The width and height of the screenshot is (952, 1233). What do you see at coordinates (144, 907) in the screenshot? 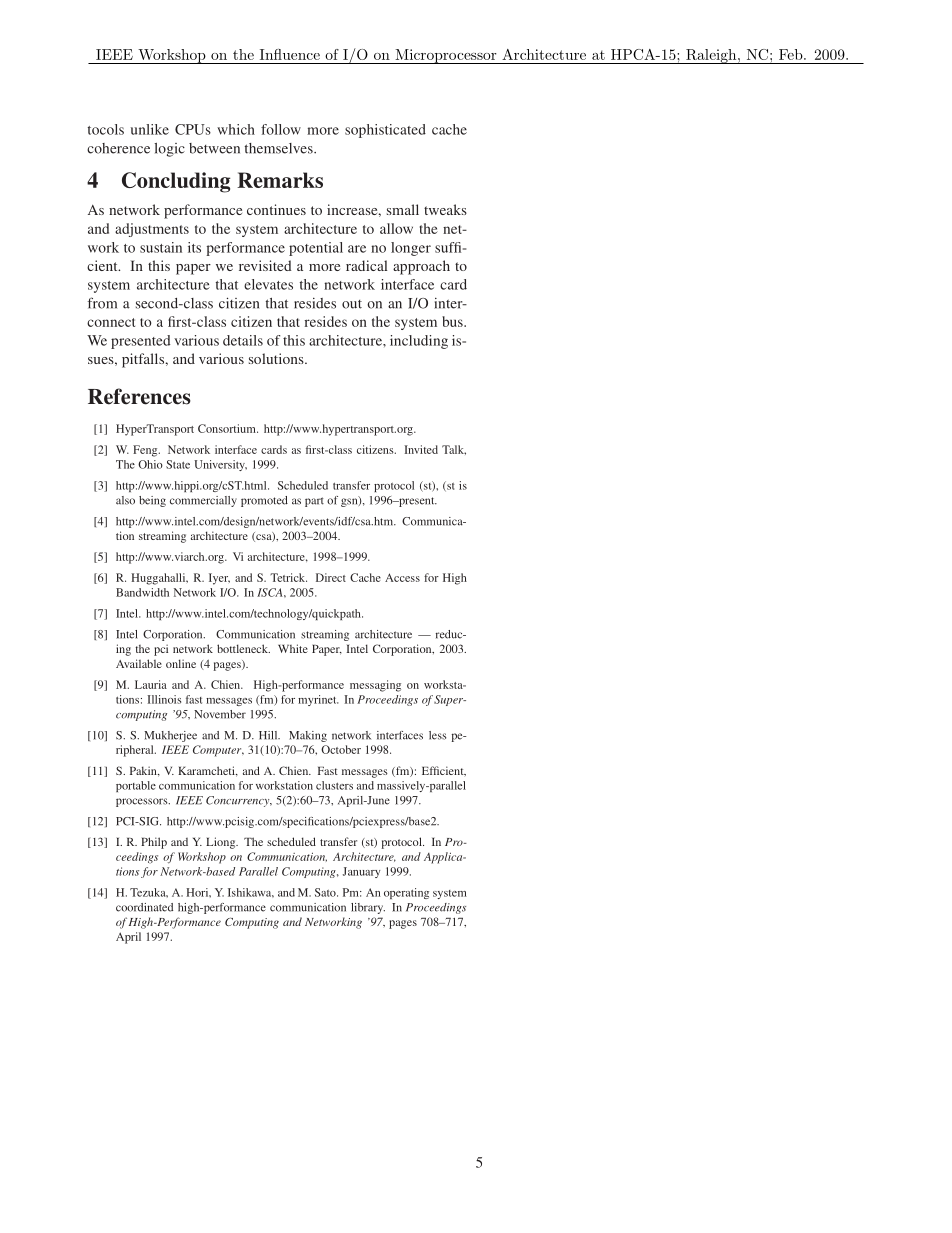
I see `coordinated` at bounding box center [144, 907].
